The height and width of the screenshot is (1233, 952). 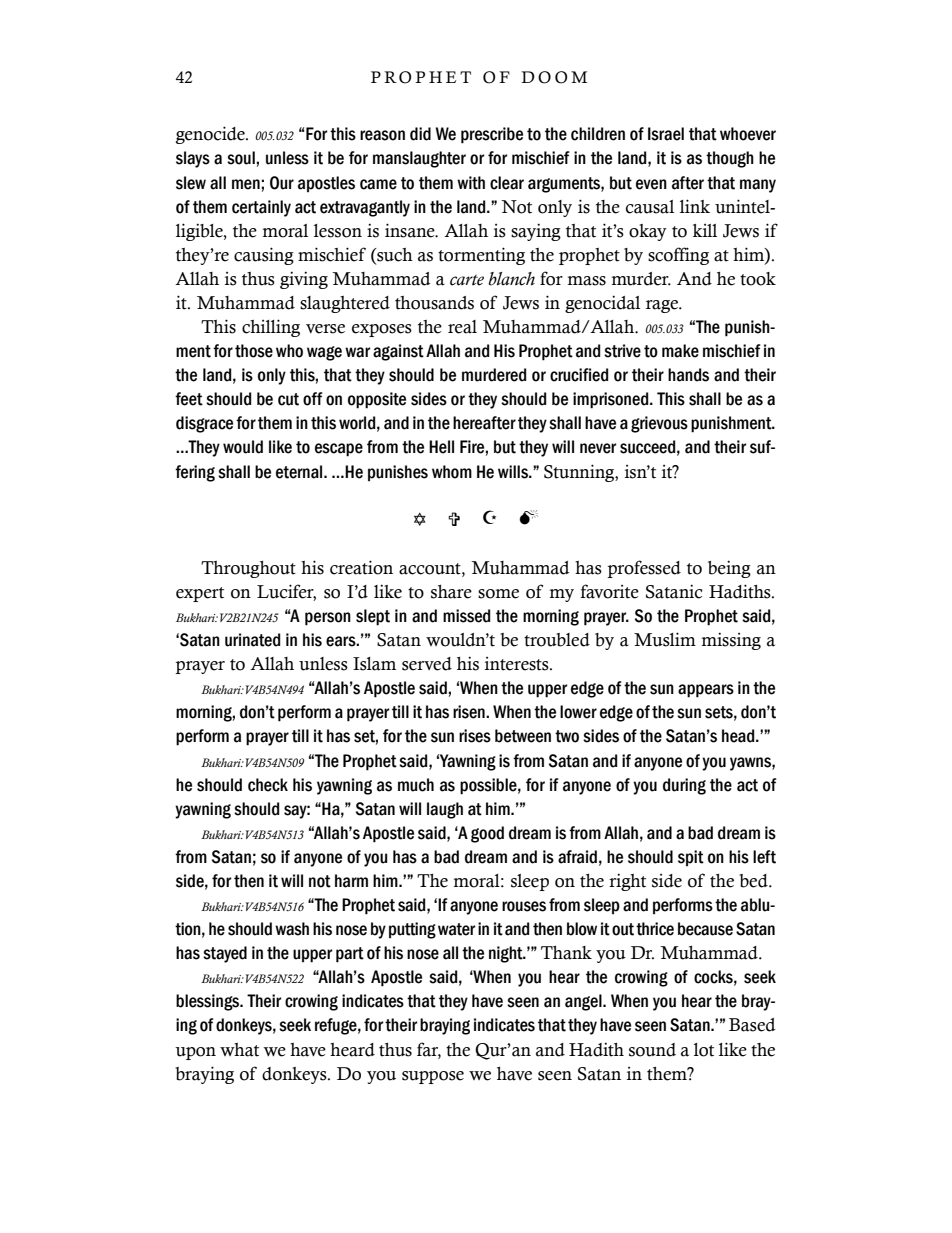 What do you see at coordinates (239, 1050) in the screenshot?
I see `what` at bounding box center [239, 1050].
